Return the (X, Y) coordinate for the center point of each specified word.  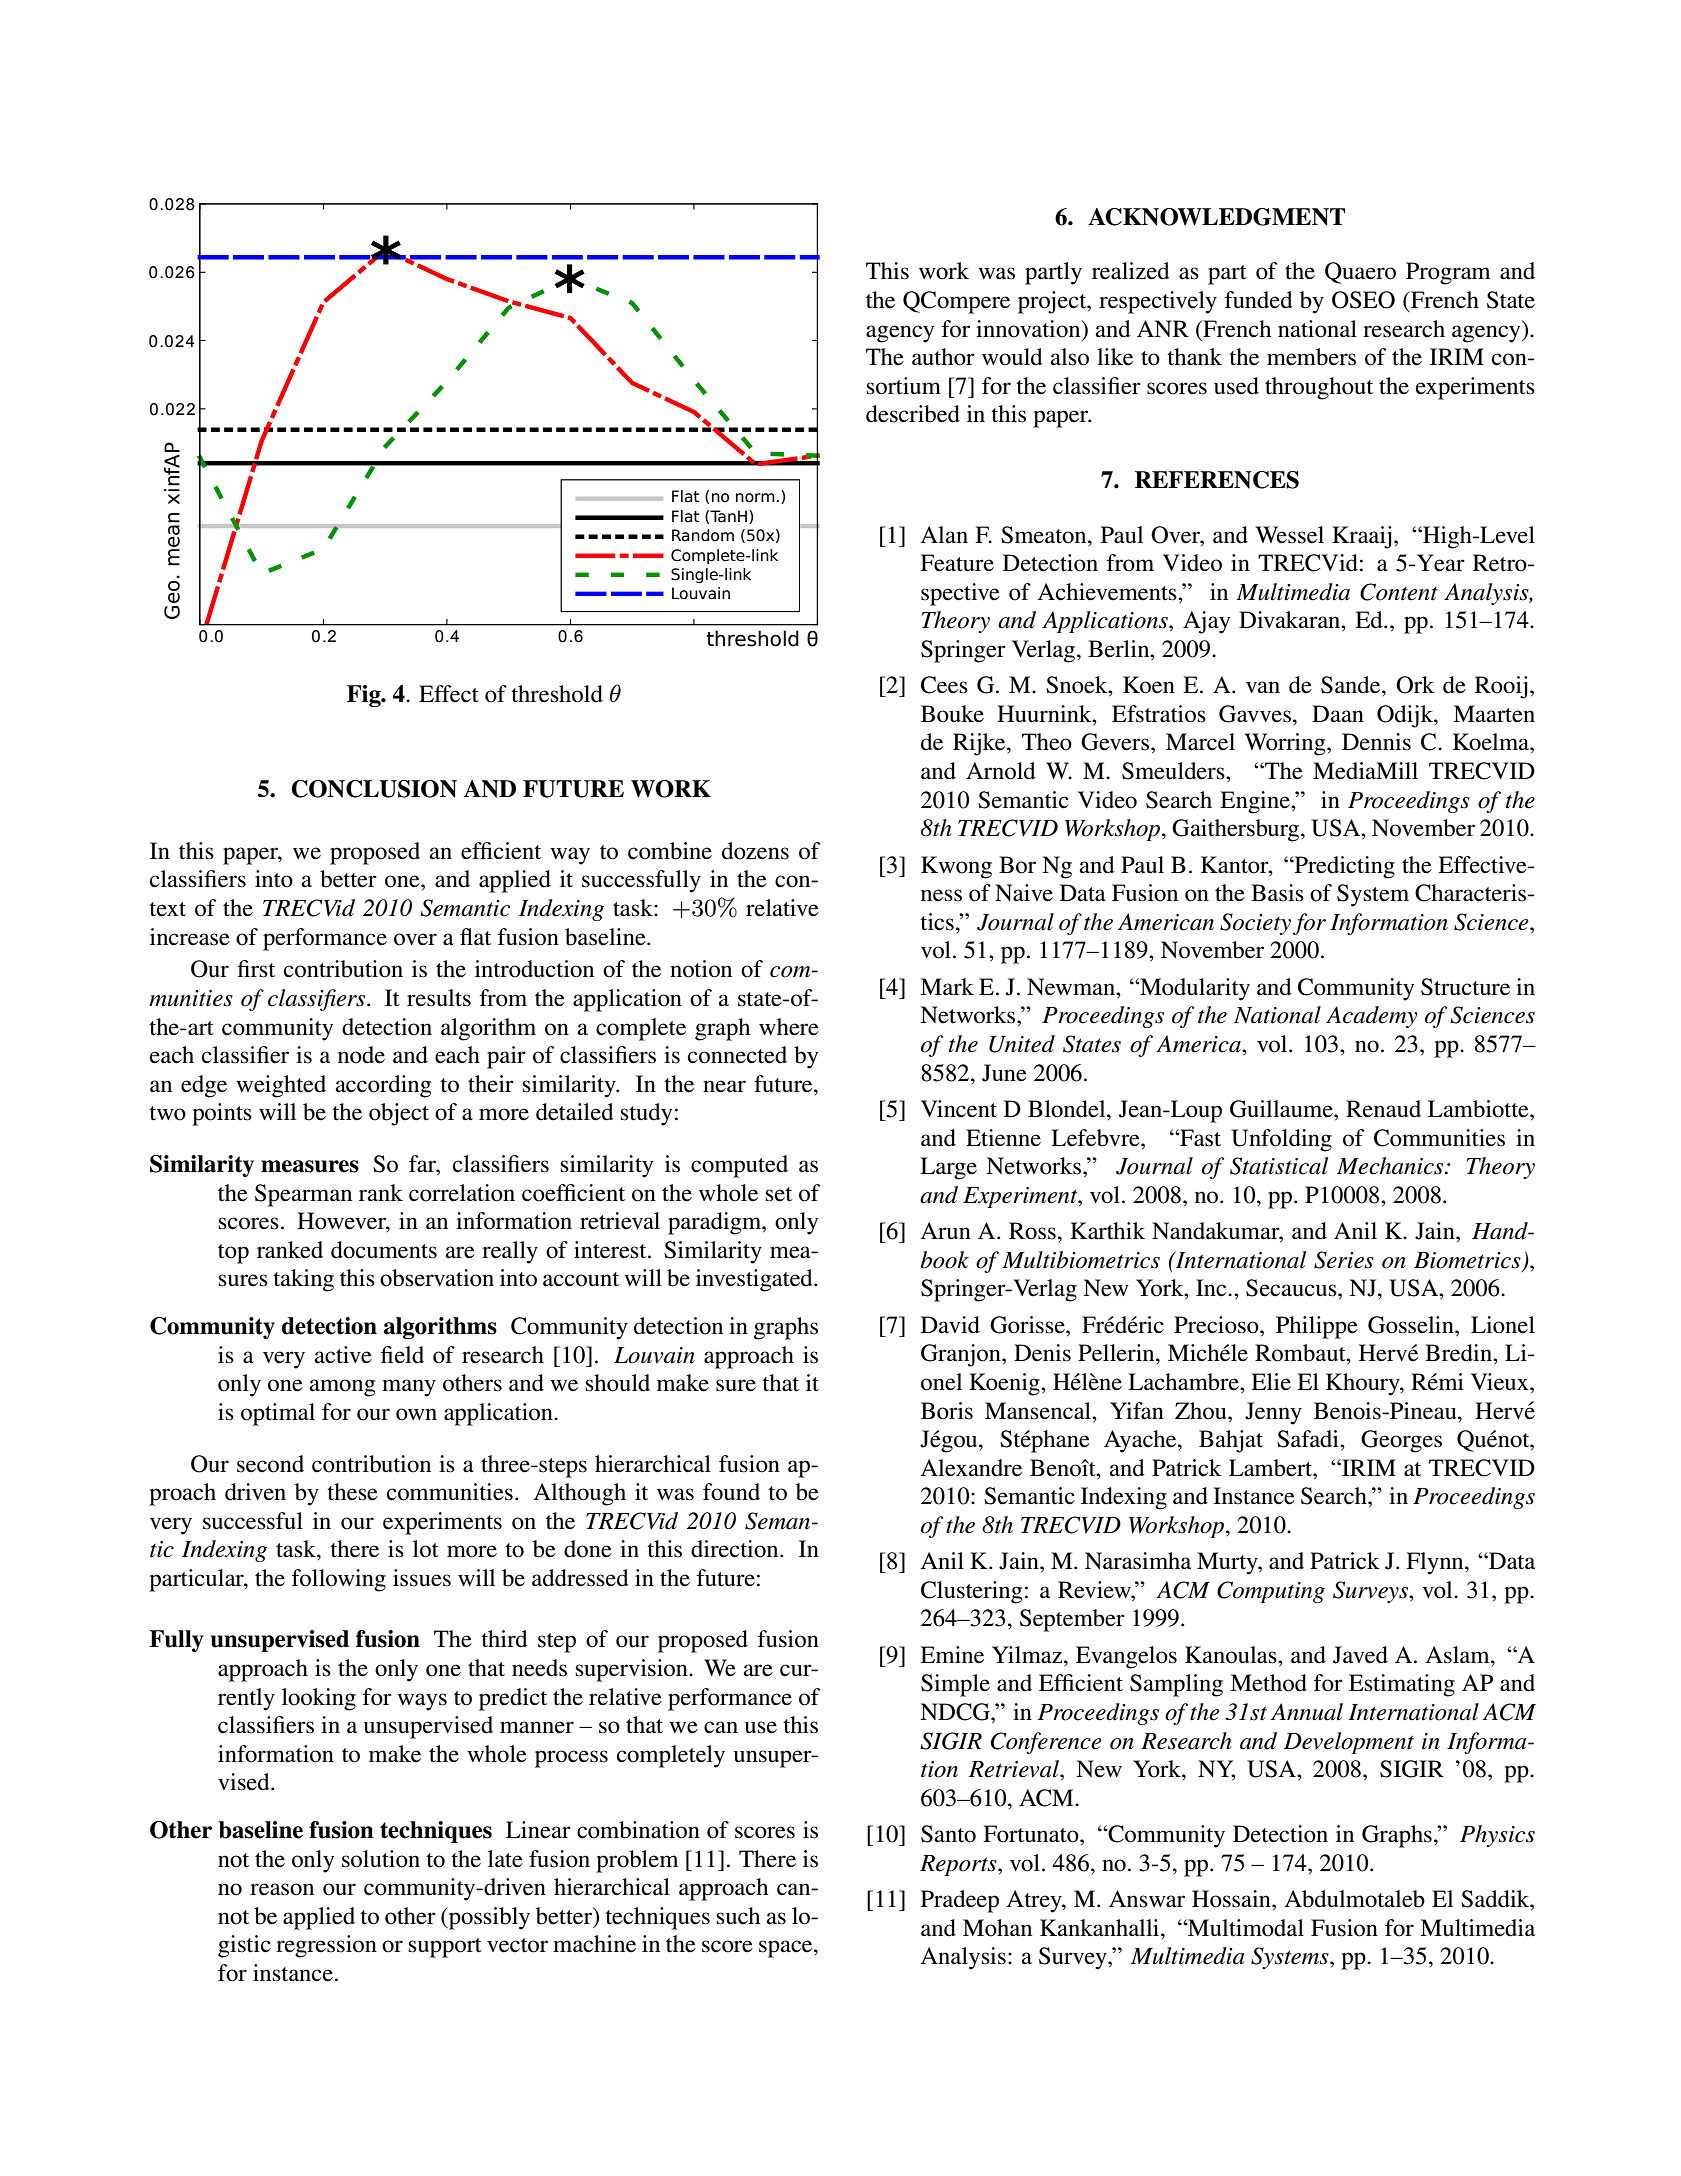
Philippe (1317, 1327)
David (950, 1325)
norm (755, 498)
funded (1259, 300)
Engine (1256, 802)
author (943, 357)
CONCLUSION (374, 789)
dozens (755, 851)
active (343, 1355)
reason (282, 1889)
